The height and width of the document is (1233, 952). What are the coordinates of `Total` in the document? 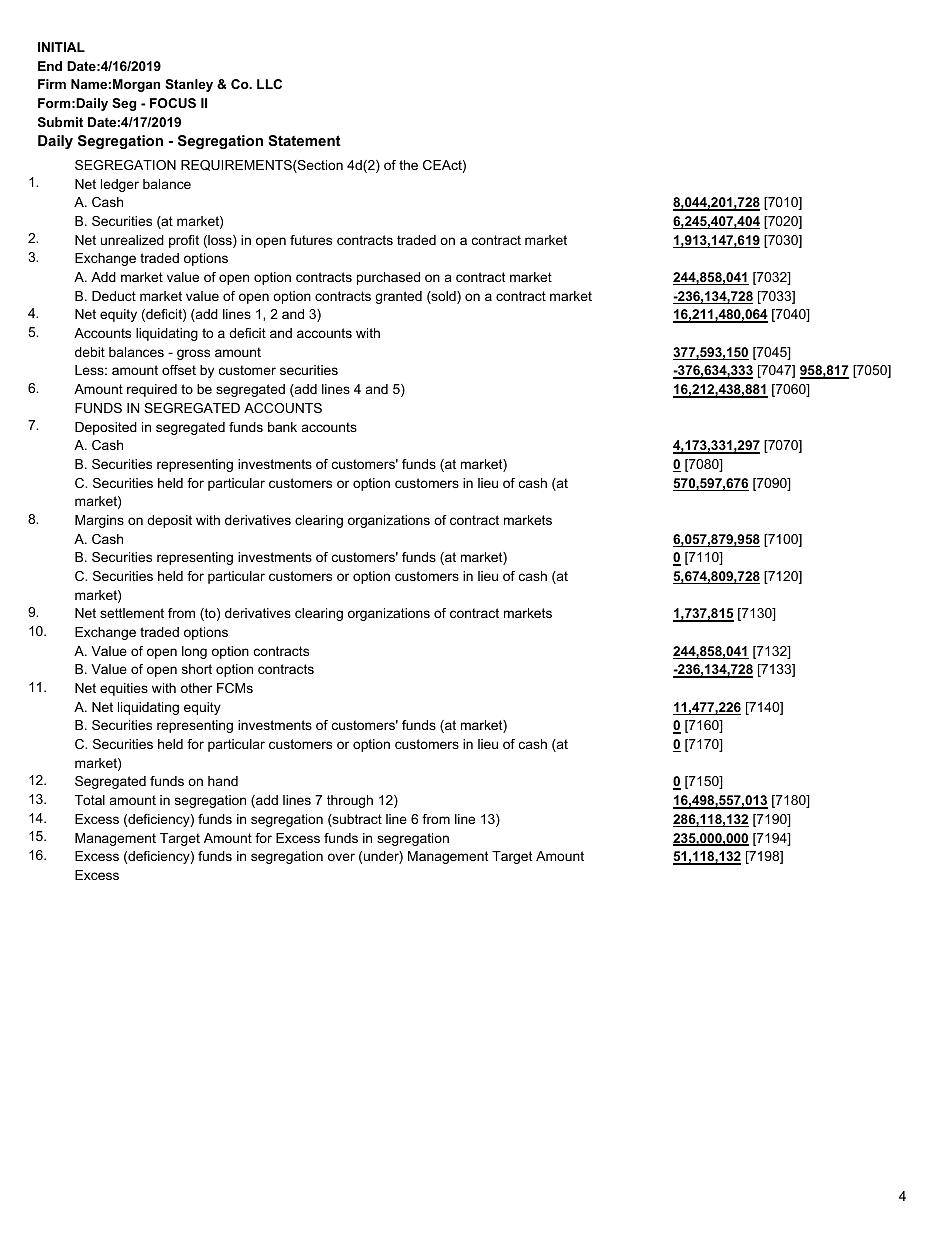 It's located at (90, 800).
